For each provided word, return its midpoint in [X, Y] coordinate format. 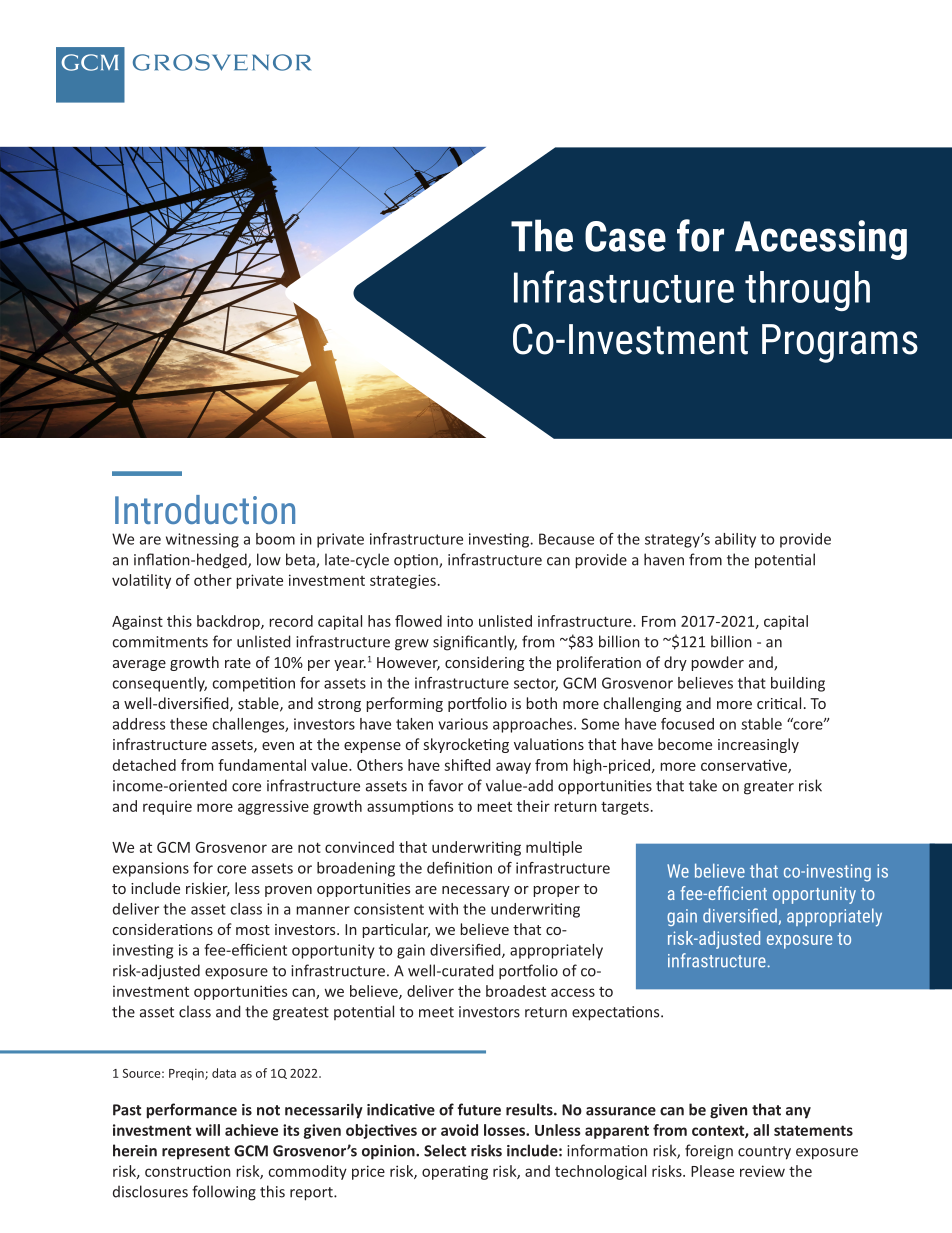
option [417, 561]
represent [196, 1153]
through [807, 291]
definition [459, 868]
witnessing [202, 540]
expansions [151, 869]
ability [735, 540]
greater [769, 788]
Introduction [205, 509]
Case [625, 236]
